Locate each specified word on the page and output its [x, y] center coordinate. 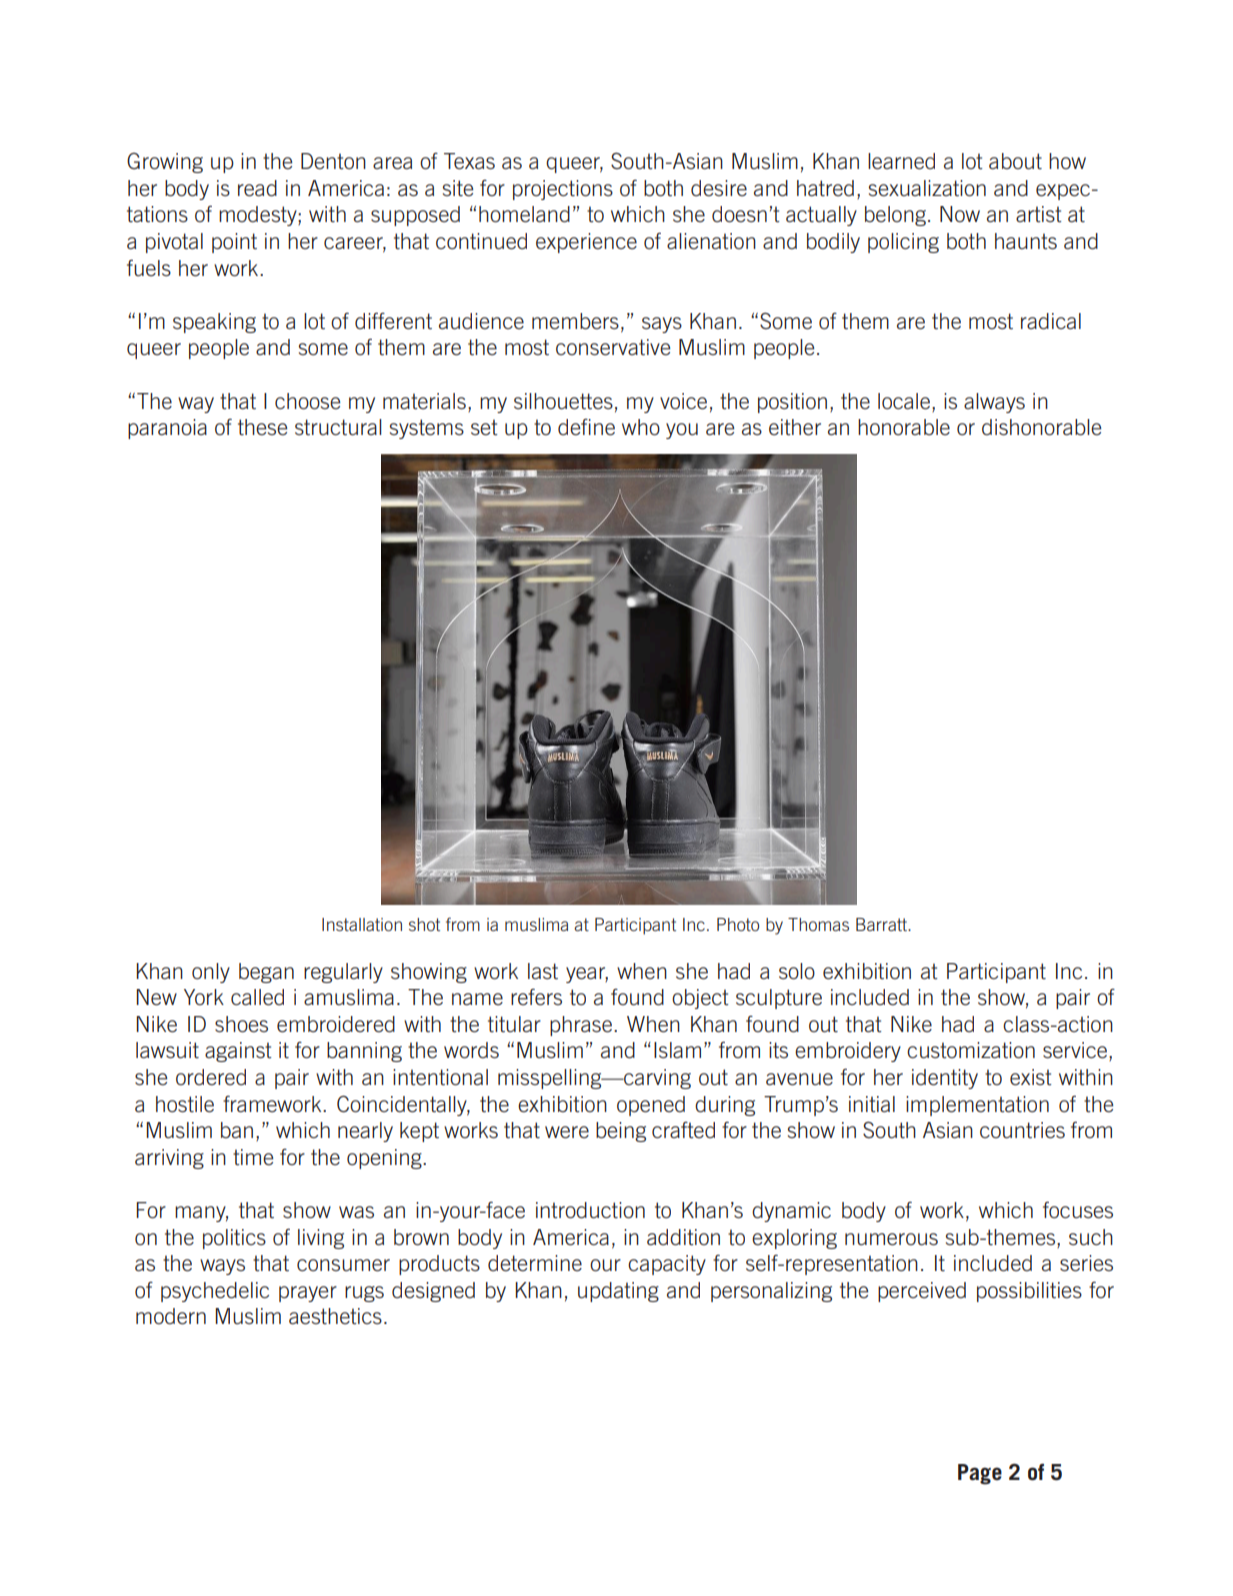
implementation [977, 1106]
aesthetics [335, 1316]
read [257, 188]
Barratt [882, 924]
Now [960, 214]
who [641, 427]
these [263, 427]
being [621, 1132]
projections [563, 190]
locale [905, 401]
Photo [738, 924]
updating [618, 1292]
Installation [362, 924]
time [253, 1157]
